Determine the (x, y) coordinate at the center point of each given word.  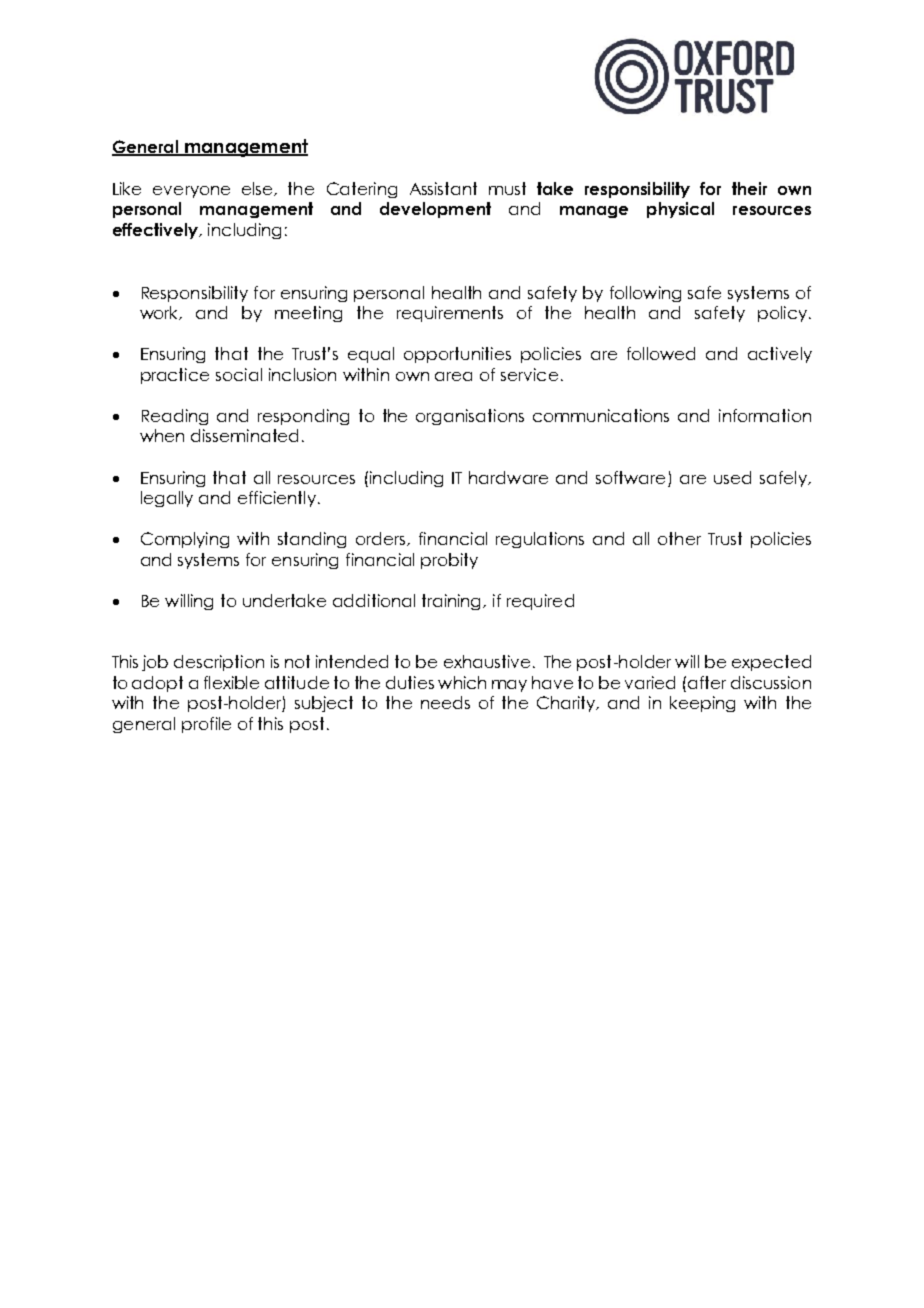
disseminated (244, 435)
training (453, 602)
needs (445, 702)
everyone (191, 192)
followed (661, 353)
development (435, 210)
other (679, 538)
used (732, 477)
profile (206, 725)
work (161, 313)
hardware (508, 477)
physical (680, 210)
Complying (185, 540)
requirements (450, 314)
